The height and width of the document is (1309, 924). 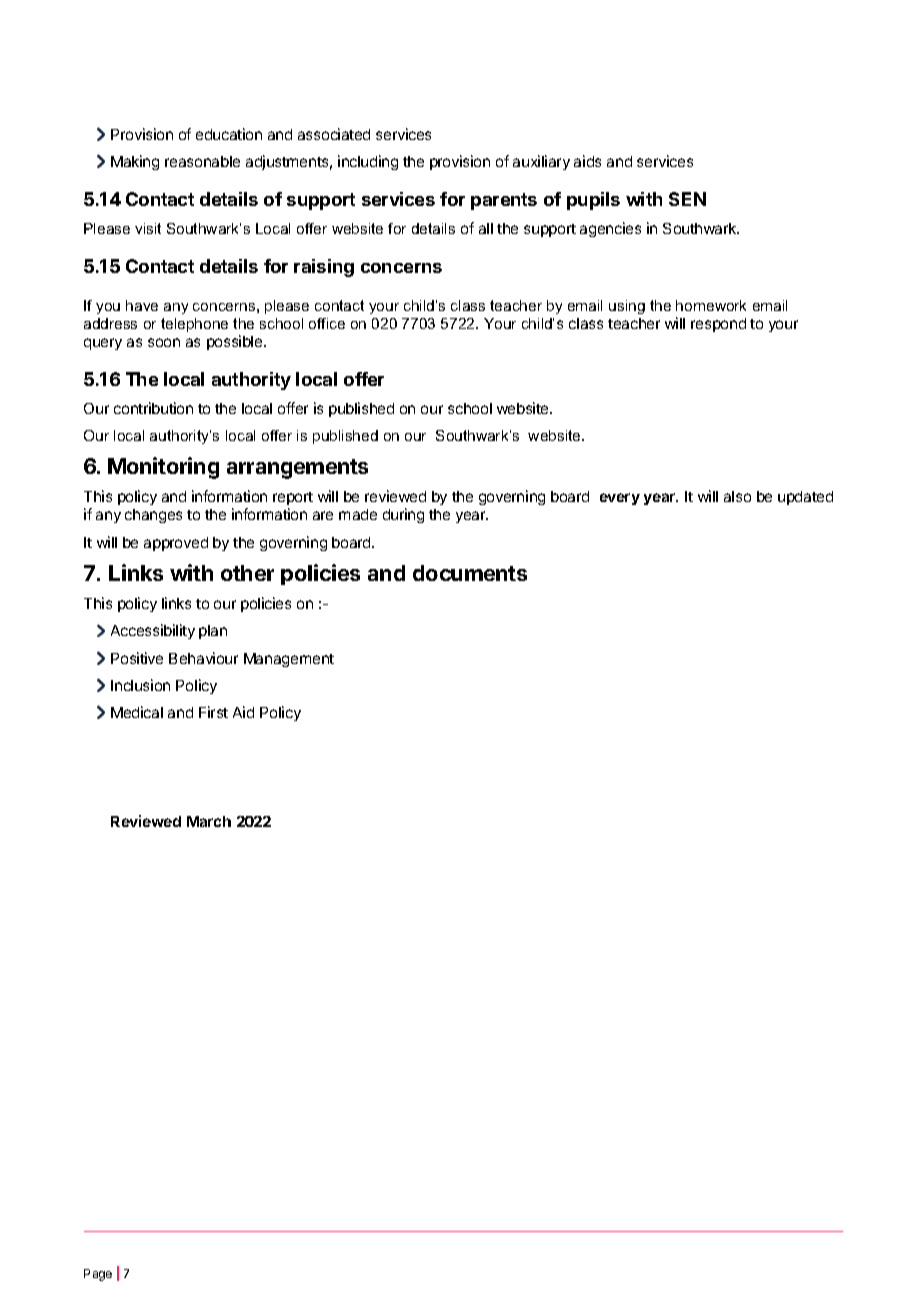 I want to click on March, so click(x=209, y=821).
